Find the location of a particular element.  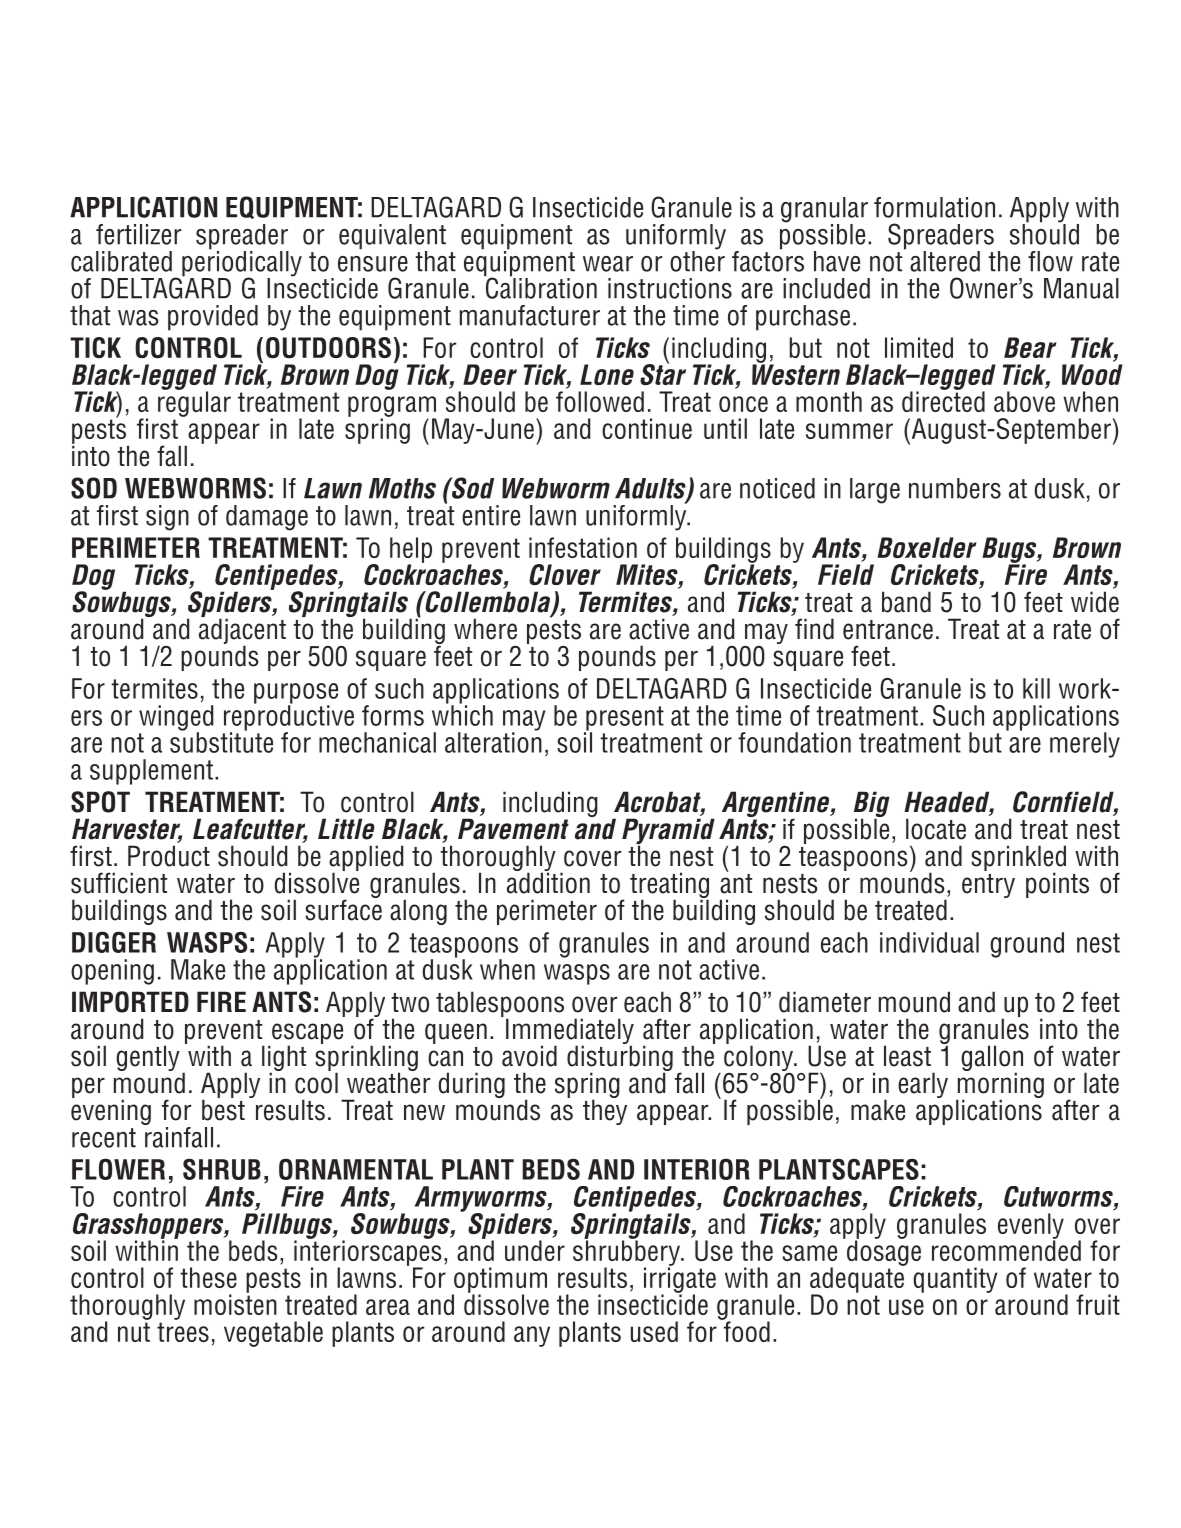

CONTINUE is located at coordinates (647, 428).
